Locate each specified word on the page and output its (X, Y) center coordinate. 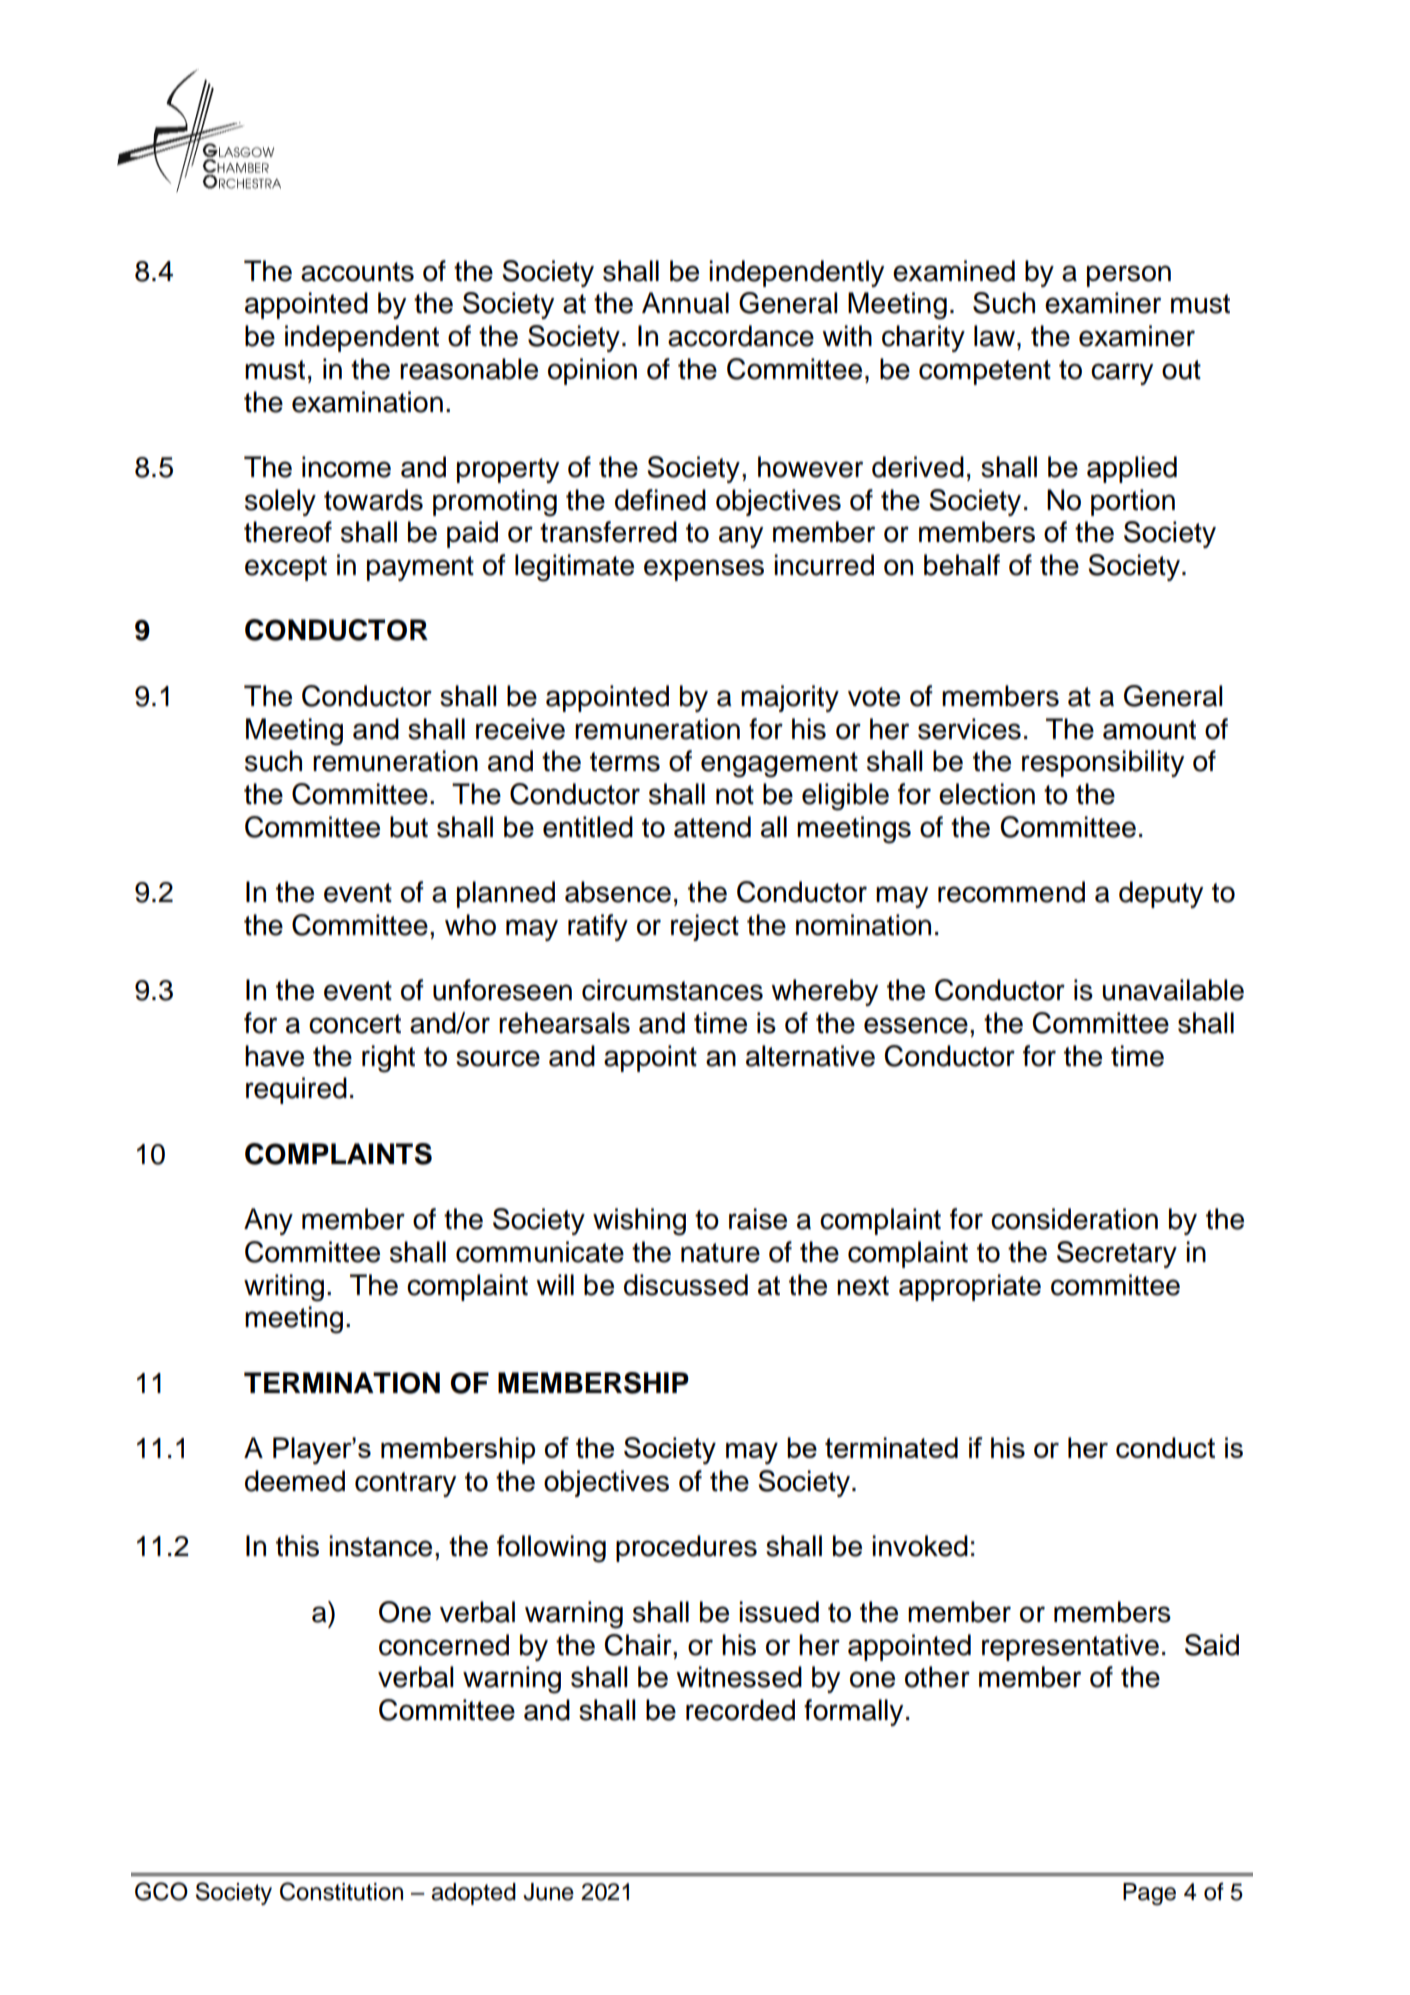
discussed (686, 1285)
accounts (357, 272)
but (409, 827)
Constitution (341, 1891)
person (1129, 276)
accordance (741, 336)
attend (712, 827)
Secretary (1117, 1254)
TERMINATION (342, 1383)
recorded (740, 1710)
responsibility (1103, 763)
